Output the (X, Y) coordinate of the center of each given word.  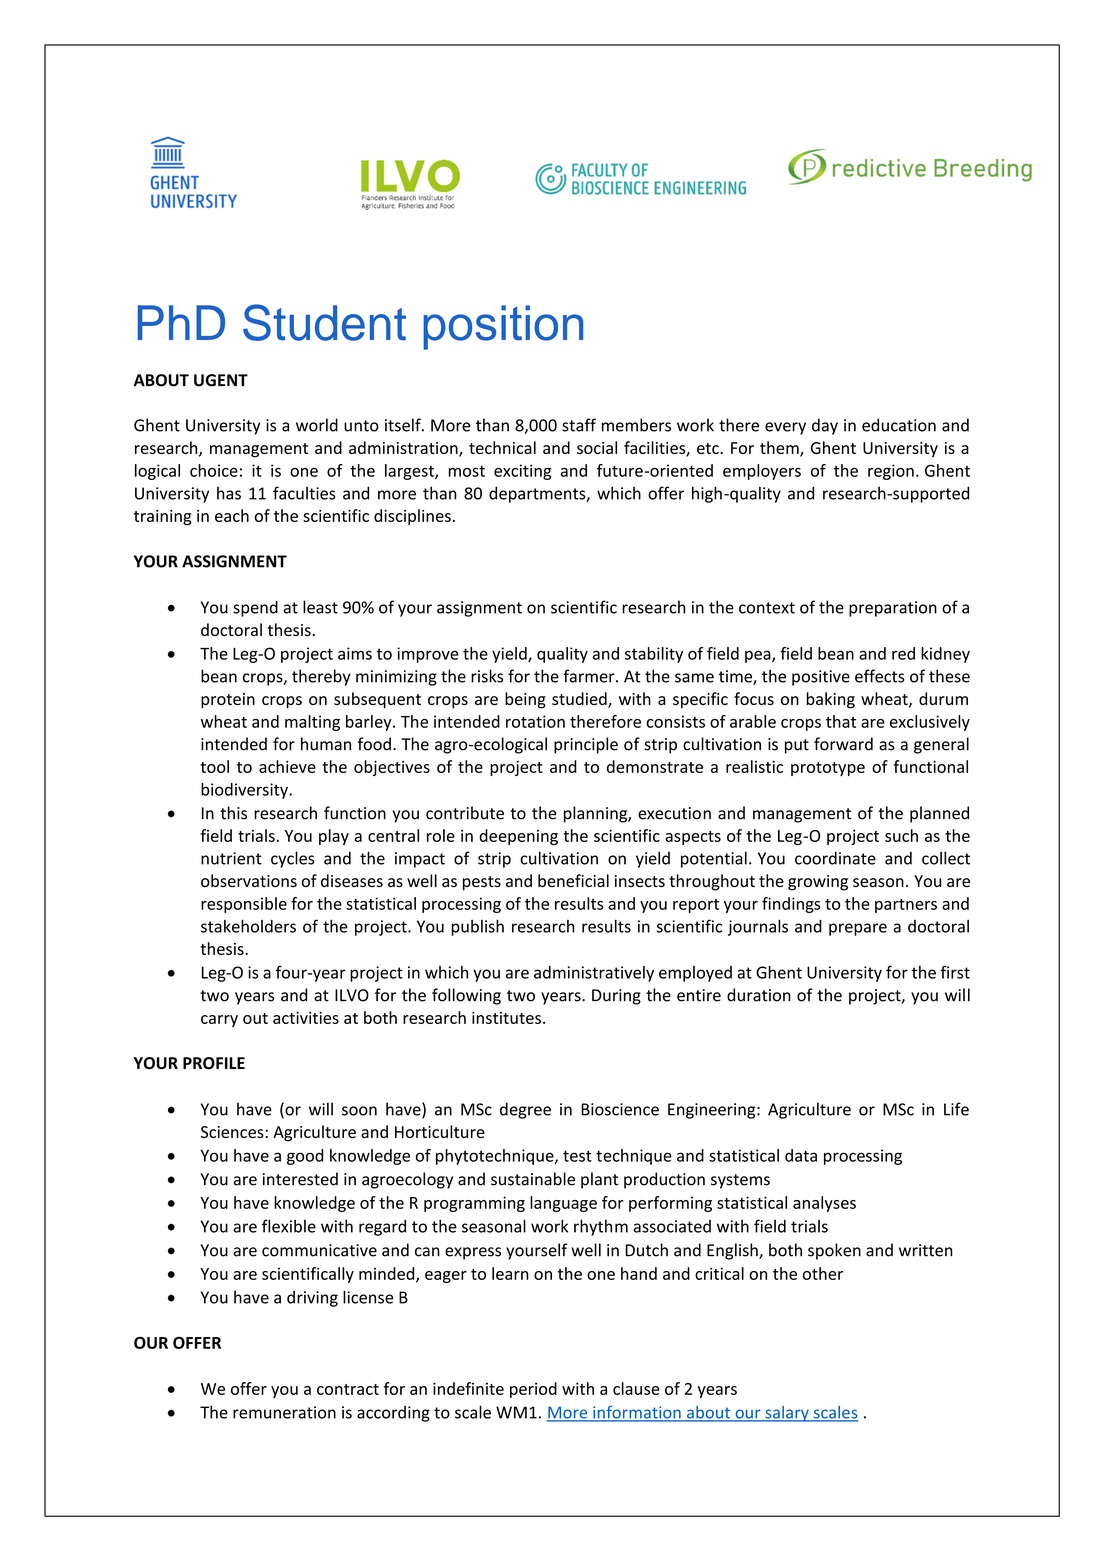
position (503, 327)
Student (324, 322)
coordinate (835, 858)
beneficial (573, 880)
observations (249, 881)
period (533, 1390)
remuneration (284, 1412)
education (899, 425)
